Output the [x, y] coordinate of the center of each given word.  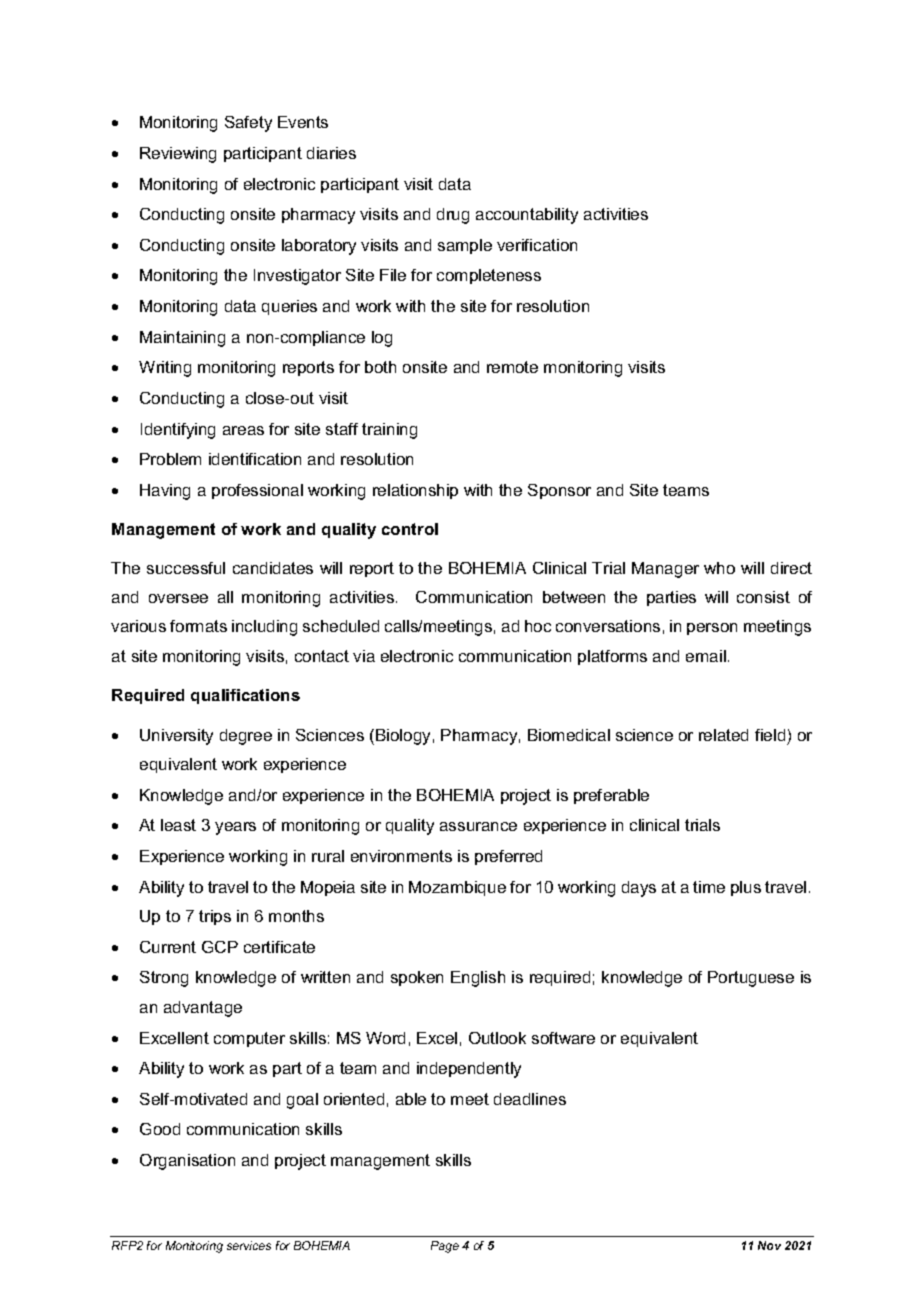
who [719, 568]
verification [537, 245]
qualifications [245, 696]
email [706, 656]
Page [445, 1247]
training [389, 431]
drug [453, 216]
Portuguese [751, 979]
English [478, 979]
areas [243, 430]
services [249, 1245]
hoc [538, 626]
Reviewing [178, 155]
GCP [220, 947]
